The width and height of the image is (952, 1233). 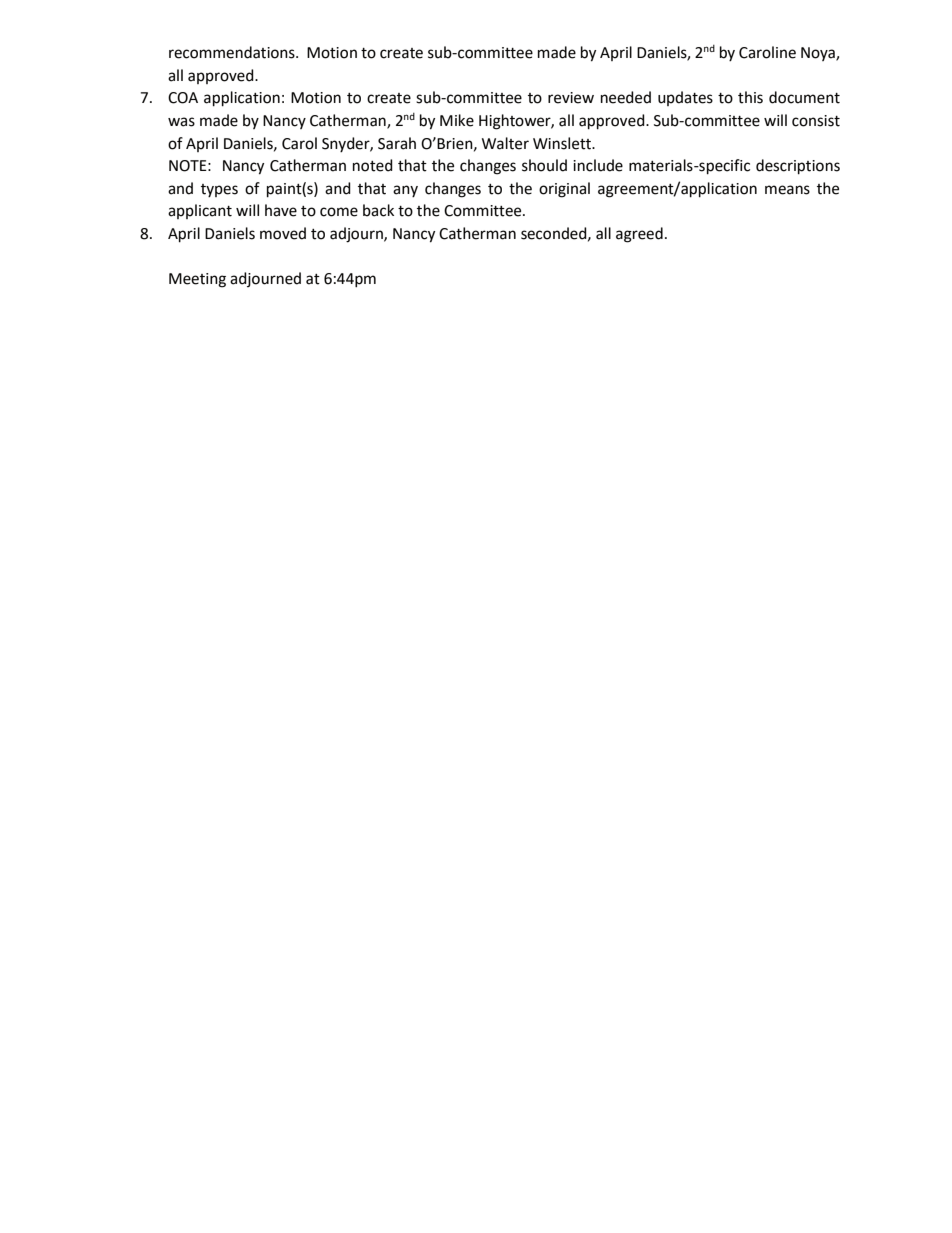 What do you see at coordinates (181, 122) in the image?
I see `was` at bounding box center [181, 122].
